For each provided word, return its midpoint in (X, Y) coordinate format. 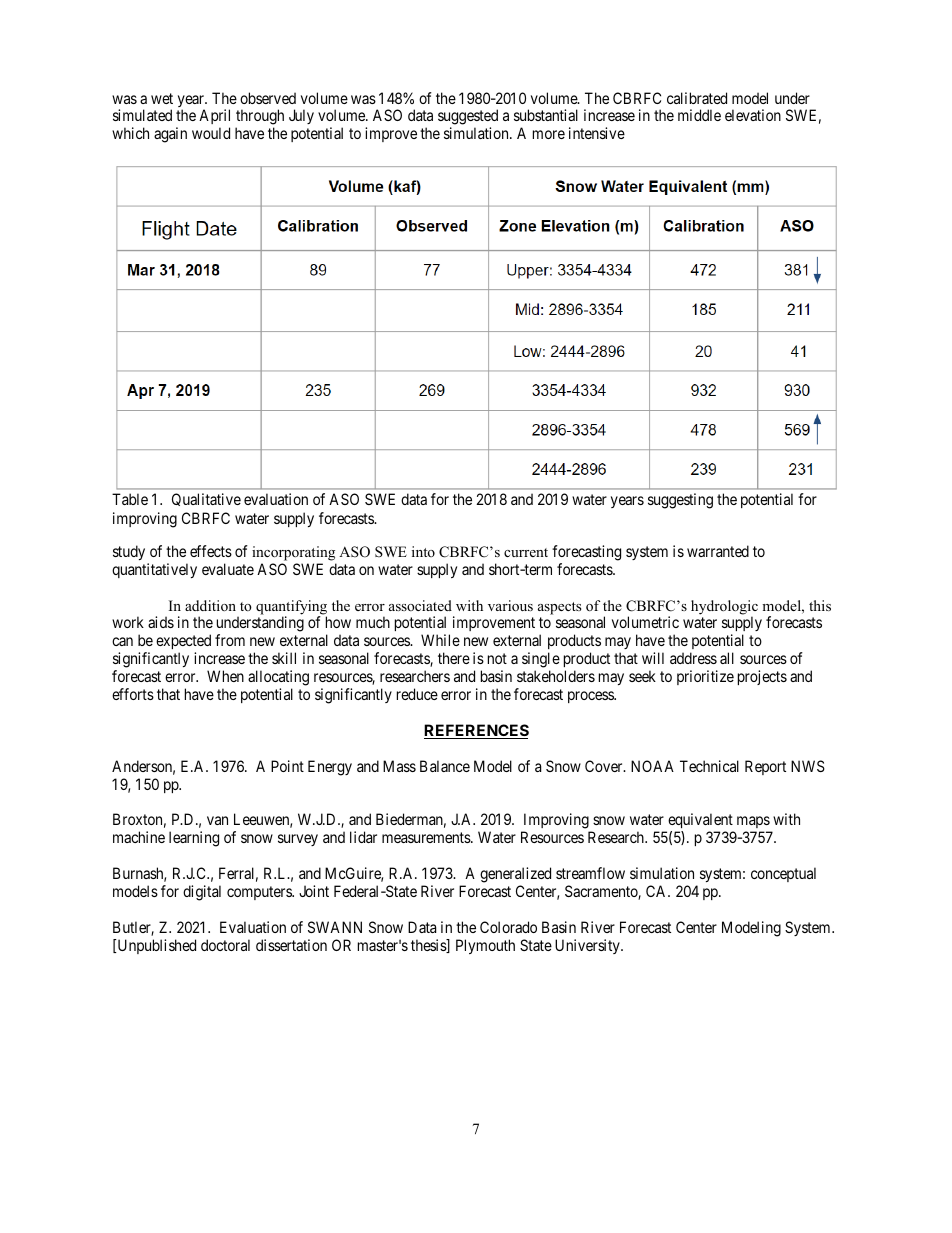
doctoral (225, 945)
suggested (468, 118)
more (549, 134)
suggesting (680, 501)
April (214, 118)
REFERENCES (476, 731)
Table (130, 499)
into (423, 551)
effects (211, 551)
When (225, 676)
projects (762, 677)
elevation (753, 115)
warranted (718, 551)
